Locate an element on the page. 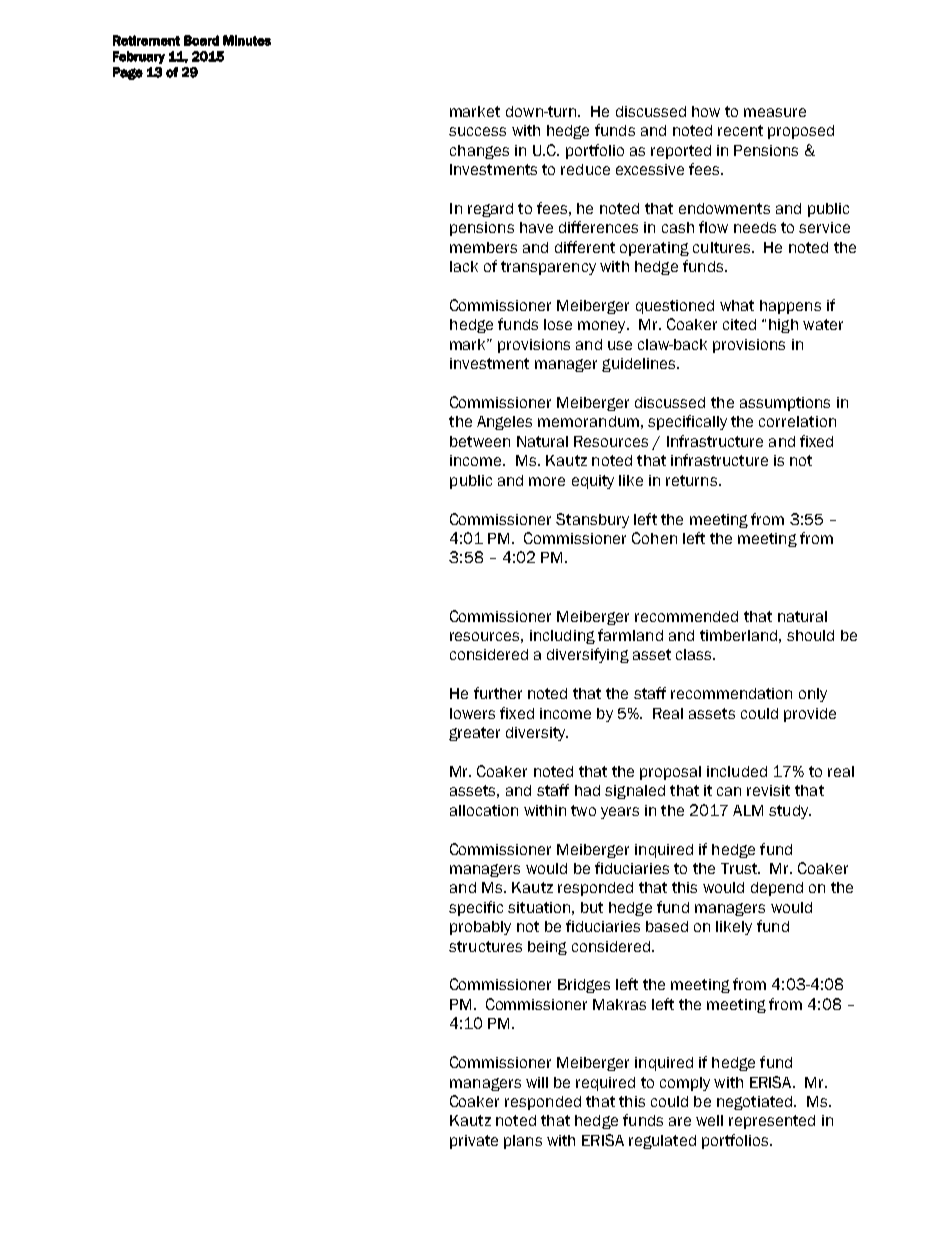 The height and width of the image is (1233, 952). plans is located at coordinates (523, 1142).
